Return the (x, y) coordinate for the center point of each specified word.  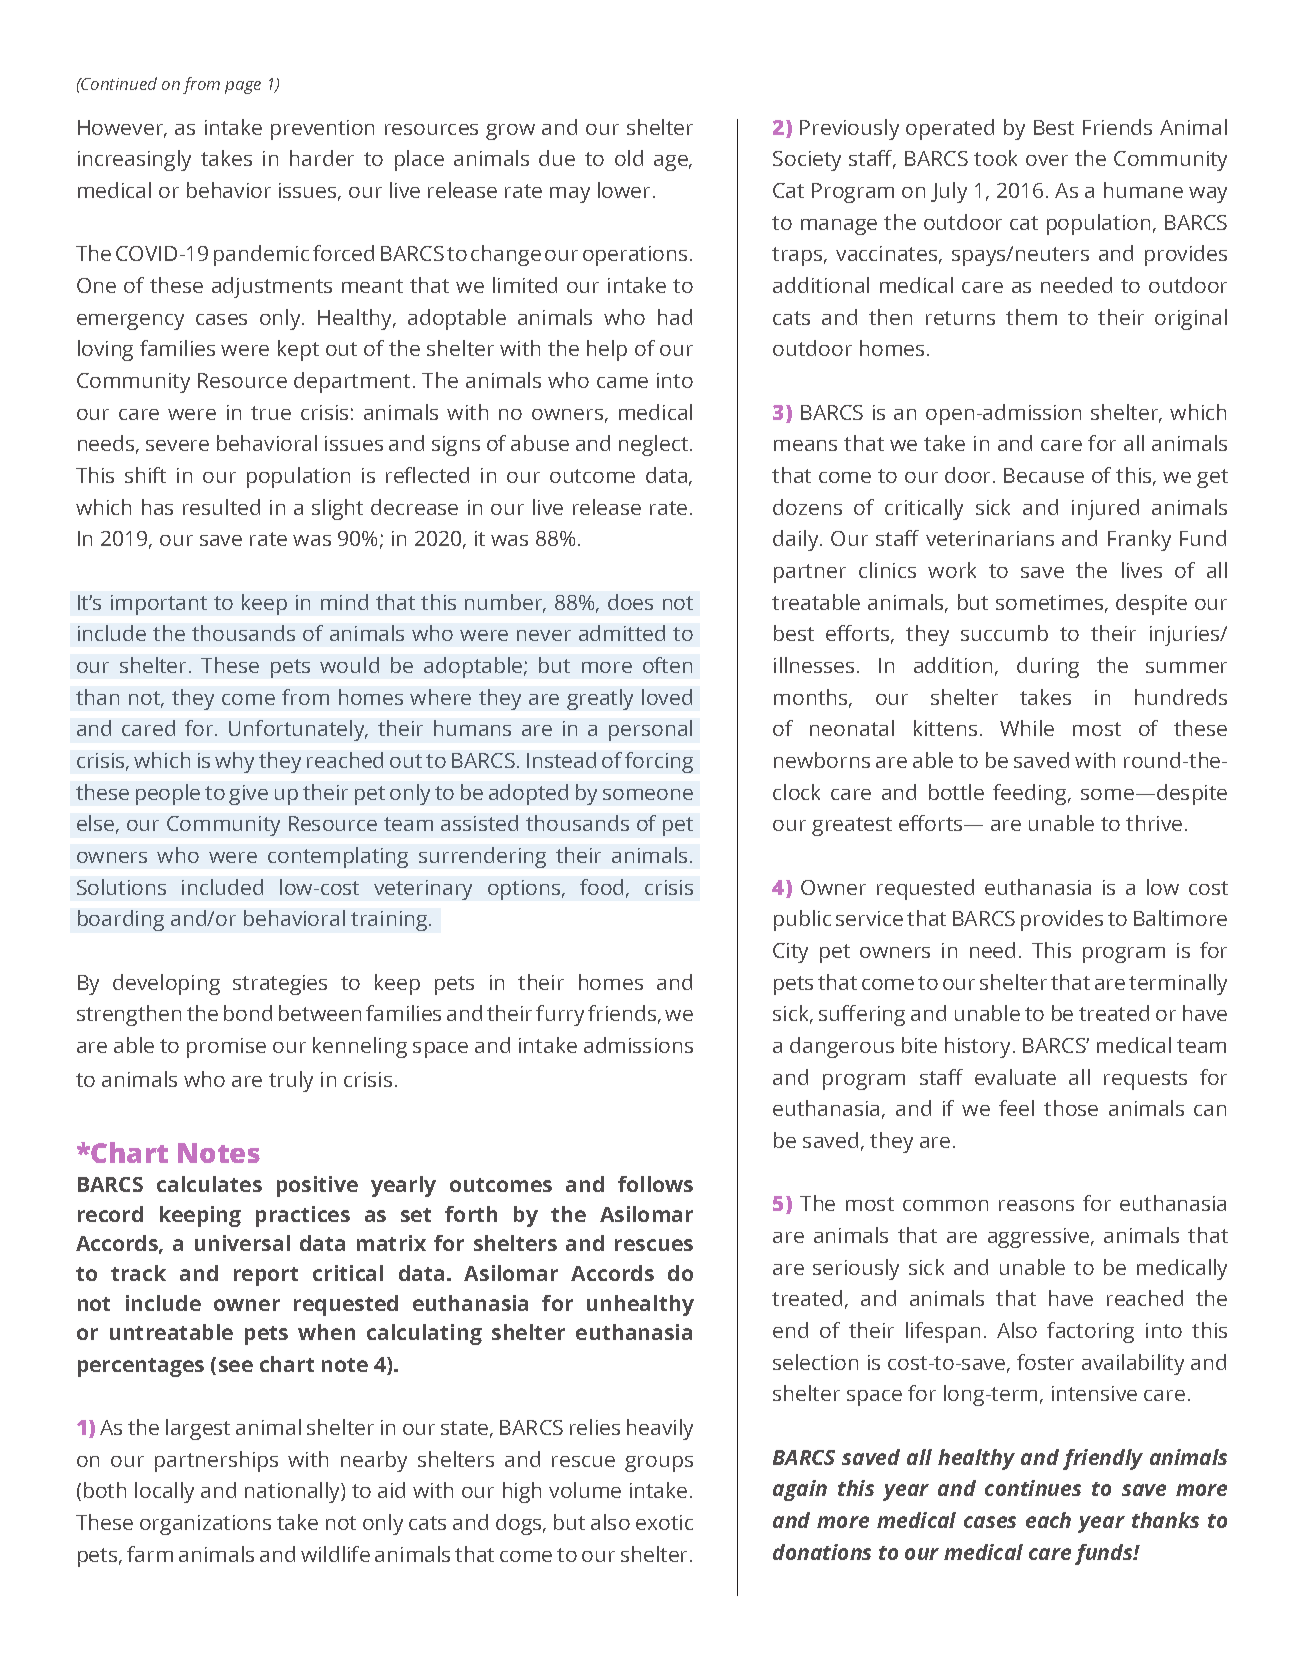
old (629, 158)
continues (1033, 1488)
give (248, 795)
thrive (1154, 823)
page (243, 87)
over (1047, 160)
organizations (205, 1525)
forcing (659, 762)
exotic (664, 1522)
